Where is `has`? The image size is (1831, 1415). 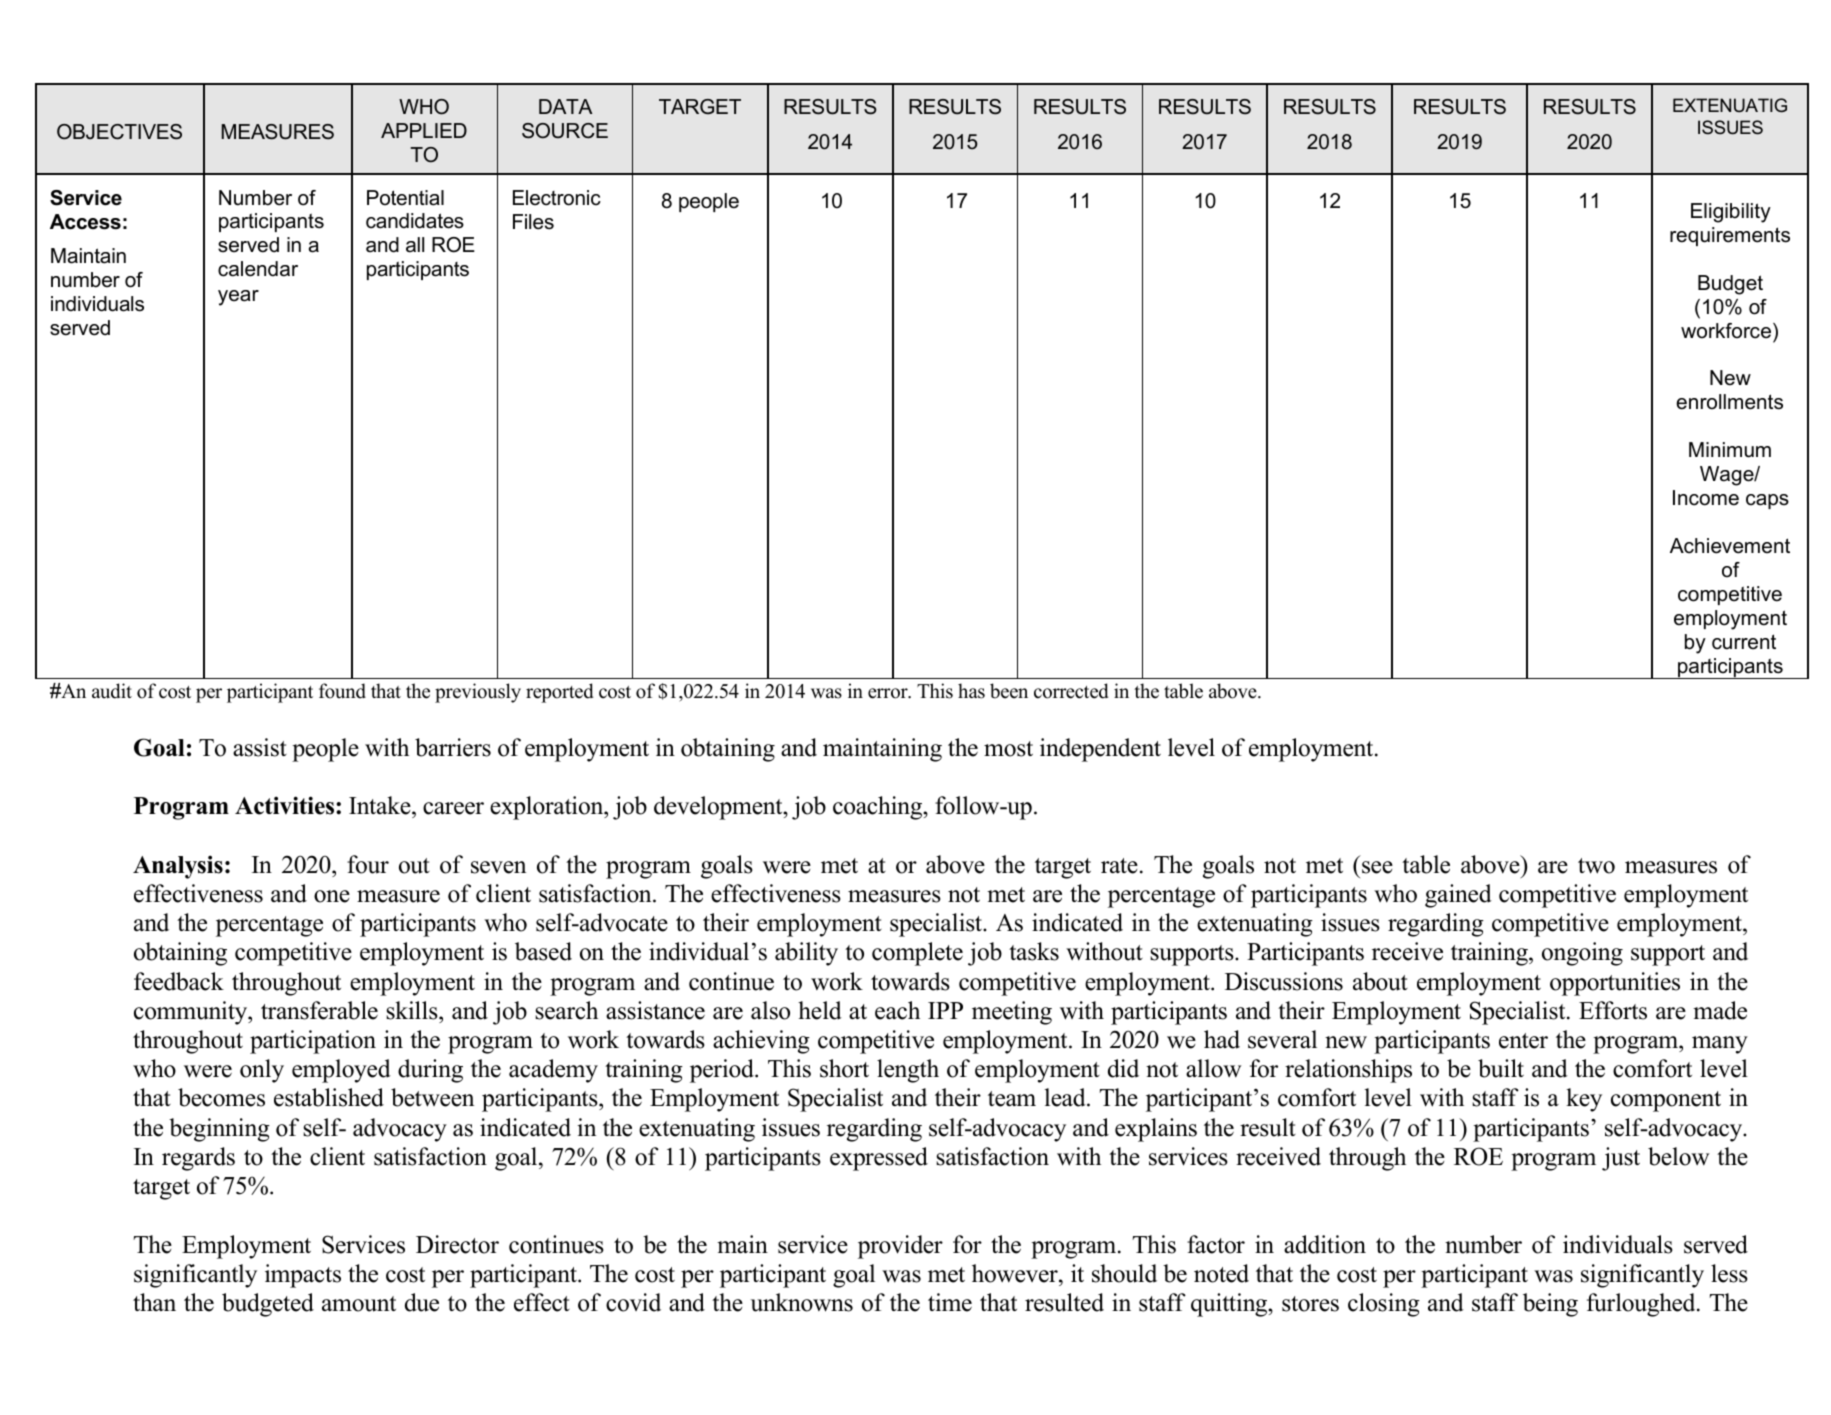
has is located at coordinates (971, 691).
